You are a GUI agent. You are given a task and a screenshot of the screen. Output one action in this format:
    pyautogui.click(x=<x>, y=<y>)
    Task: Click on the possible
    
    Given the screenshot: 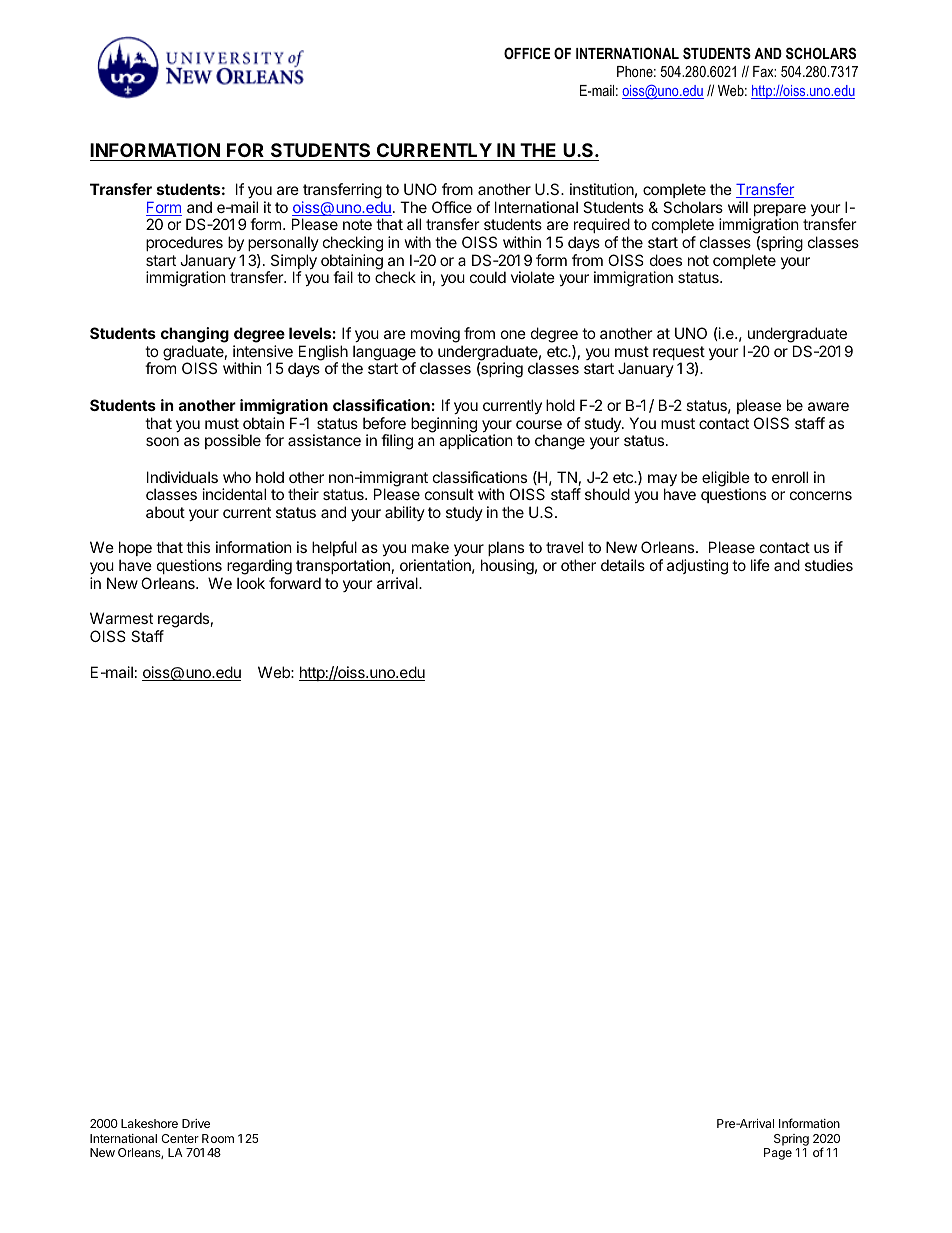 What is the action you would take?
    pyautogui.click(x=233, y=441)
